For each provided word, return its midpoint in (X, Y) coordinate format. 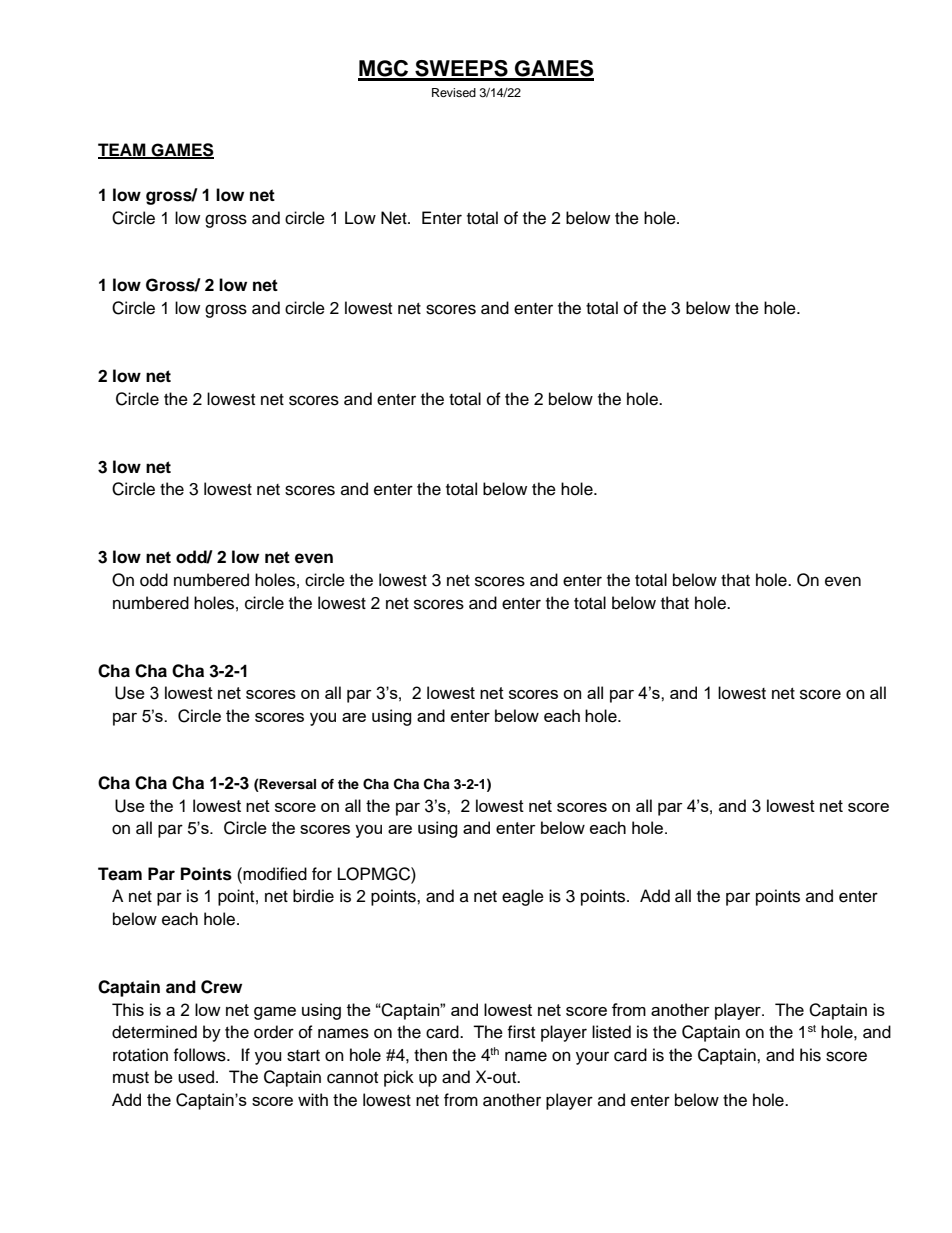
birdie (313, 896)
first (521, 1032)
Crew (221, 987)
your (592, 1058)
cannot (352, 1078)
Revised (454, 92)
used (196, 1077)
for (322, 874)
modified (274, 874)
